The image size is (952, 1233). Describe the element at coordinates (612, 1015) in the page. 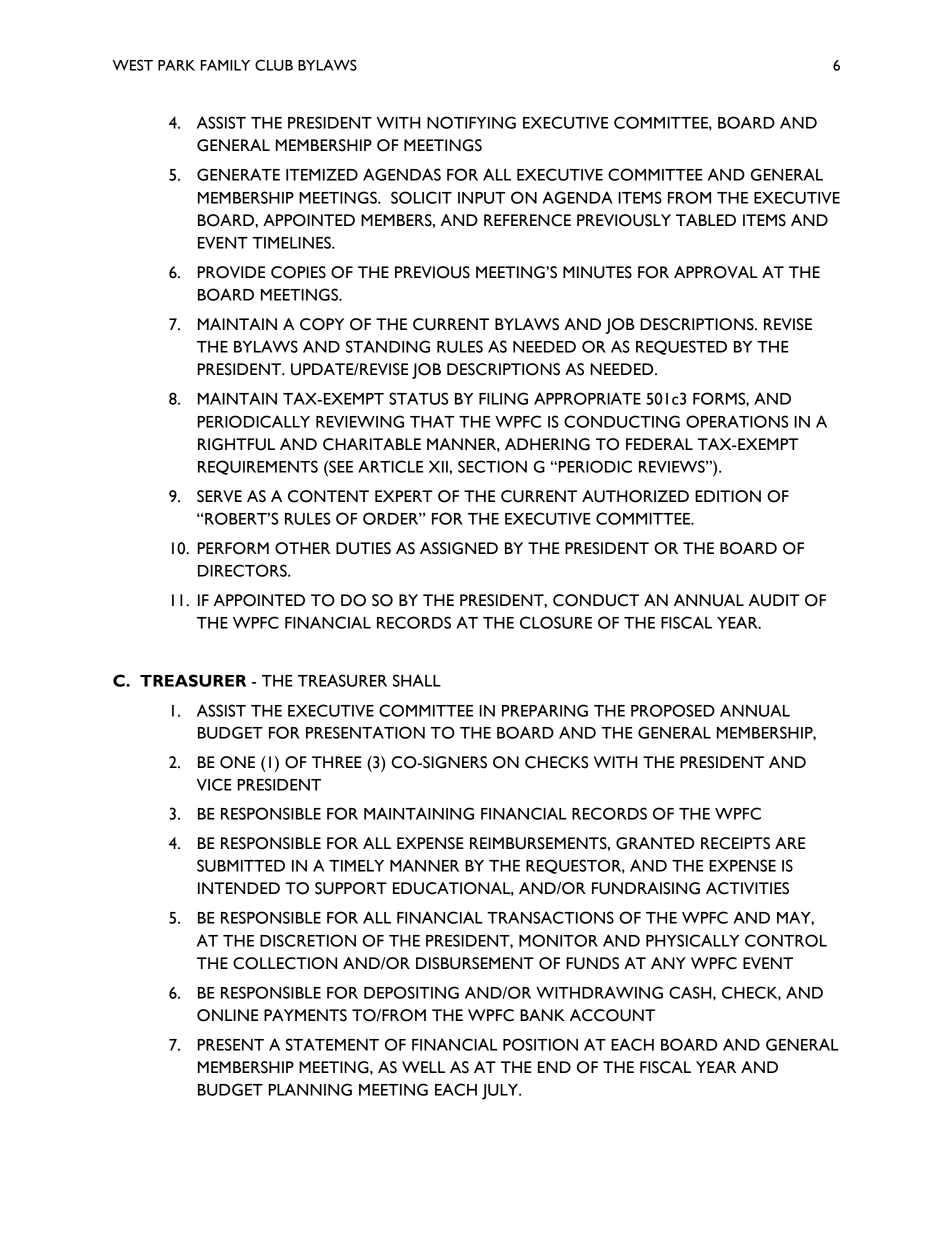

I see `ACCOUNT` at that location.
